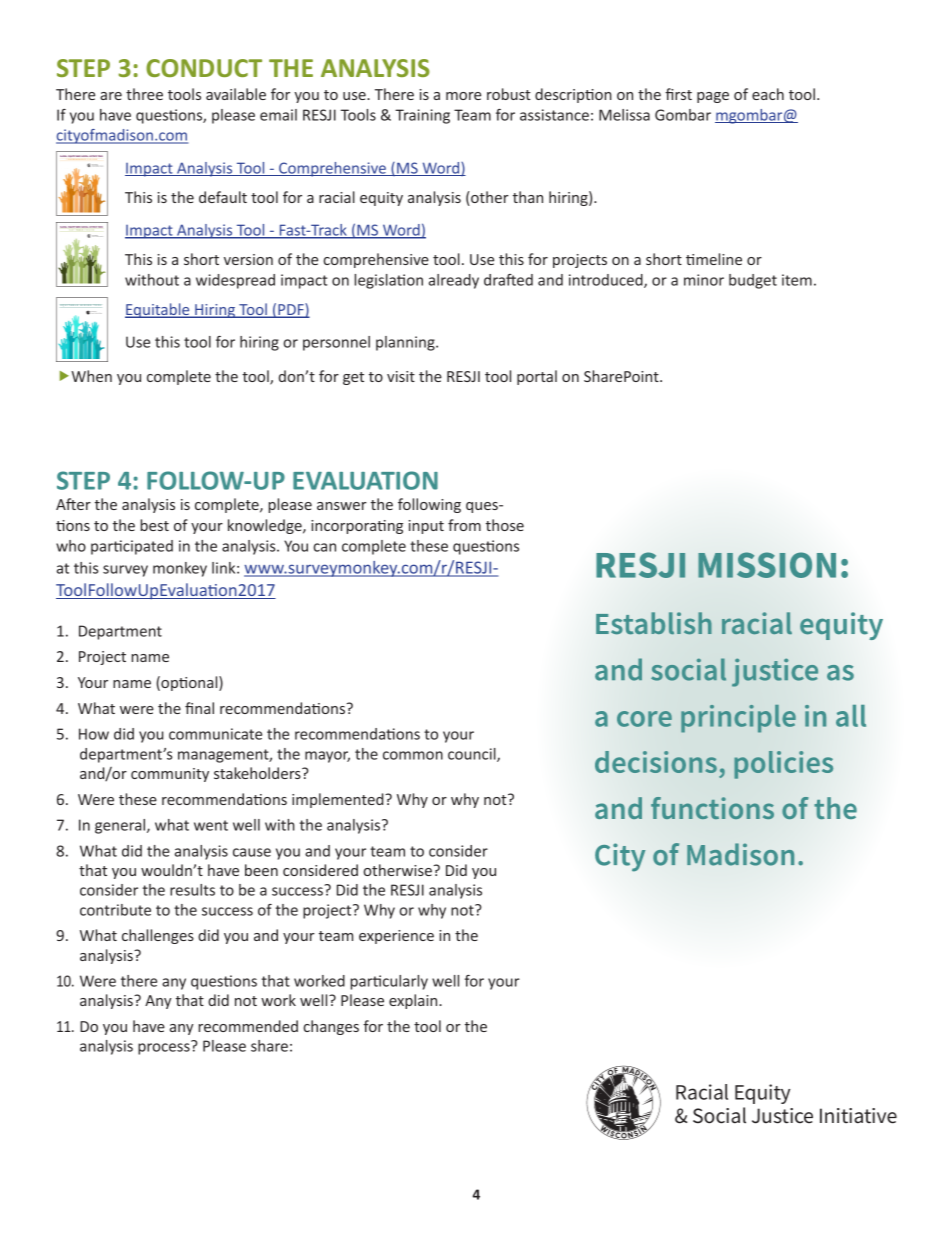  I want to click on page, so click(713, 97).
